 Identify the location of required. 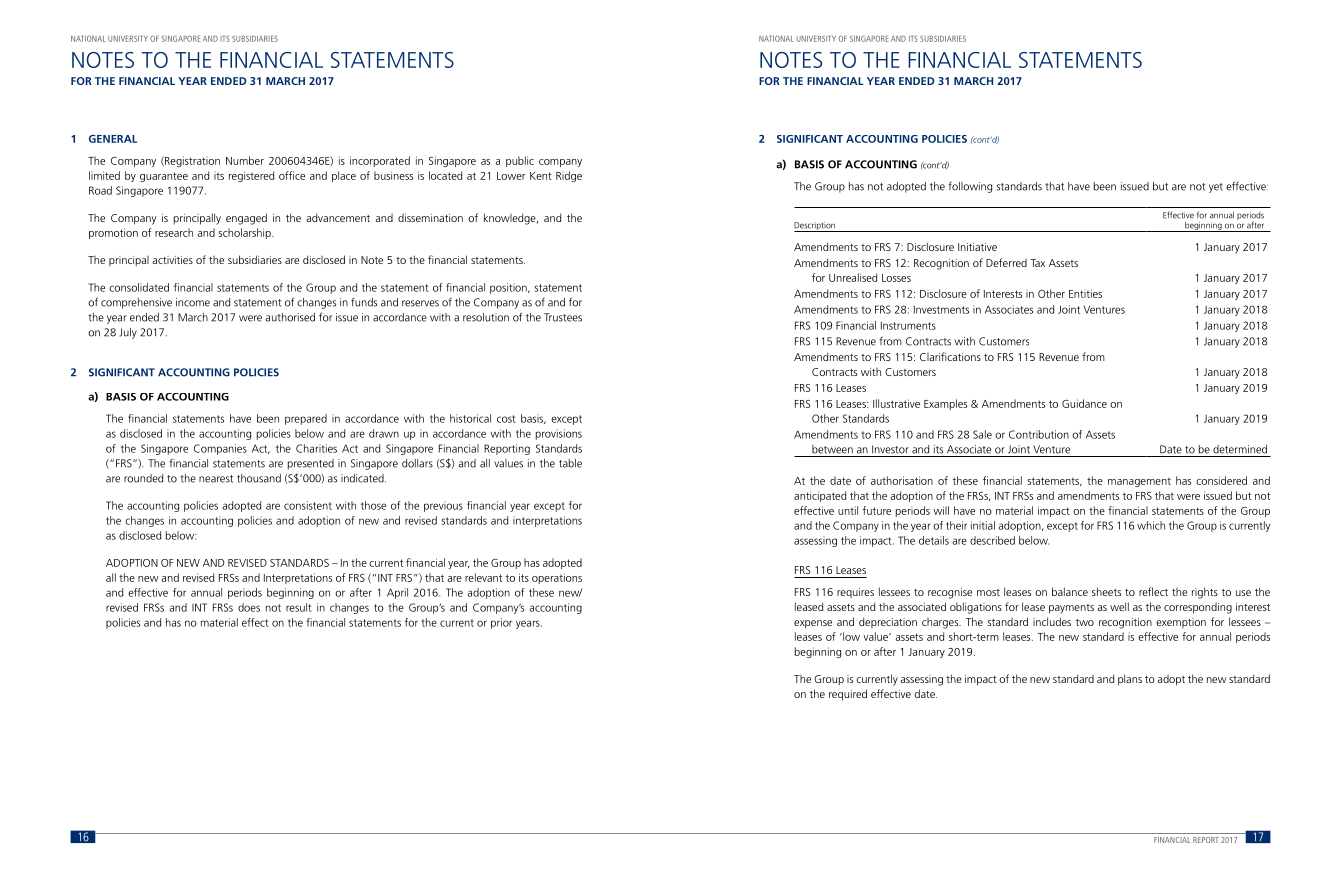
(848, 695).
